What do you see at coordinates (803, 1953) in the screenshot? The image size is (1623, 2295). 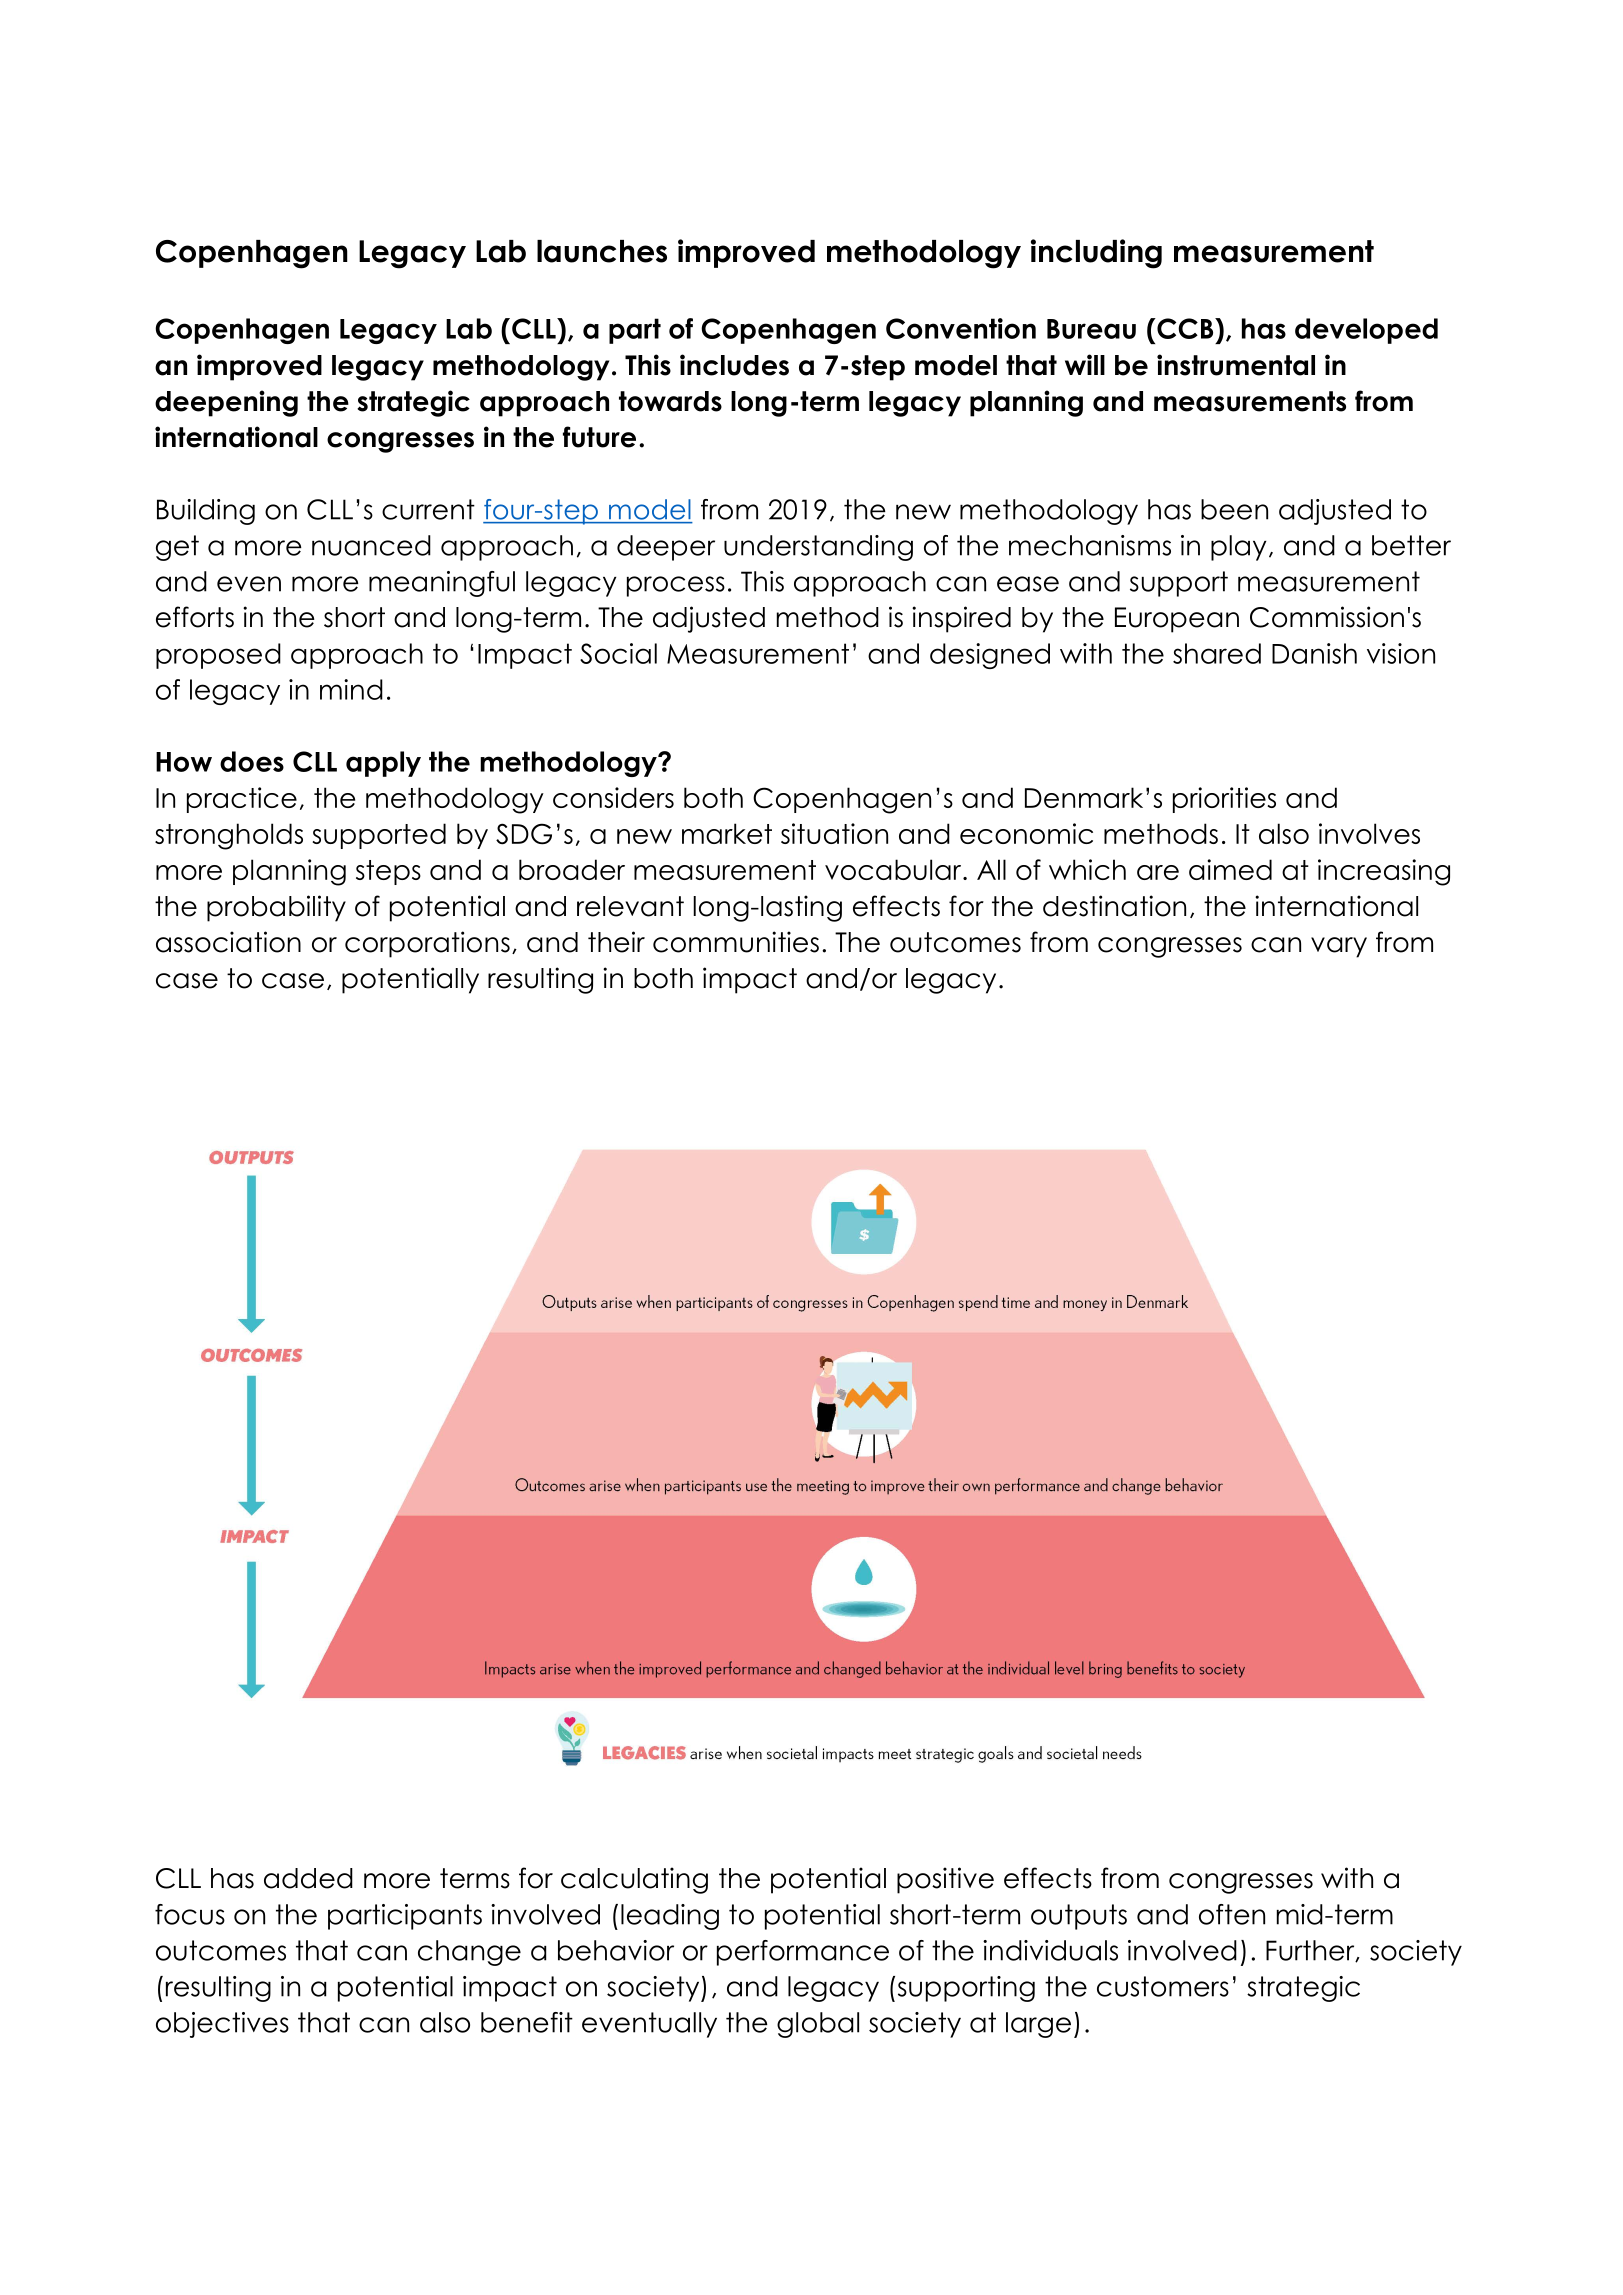 I see `performance` at bounding box center [803, 1953].
